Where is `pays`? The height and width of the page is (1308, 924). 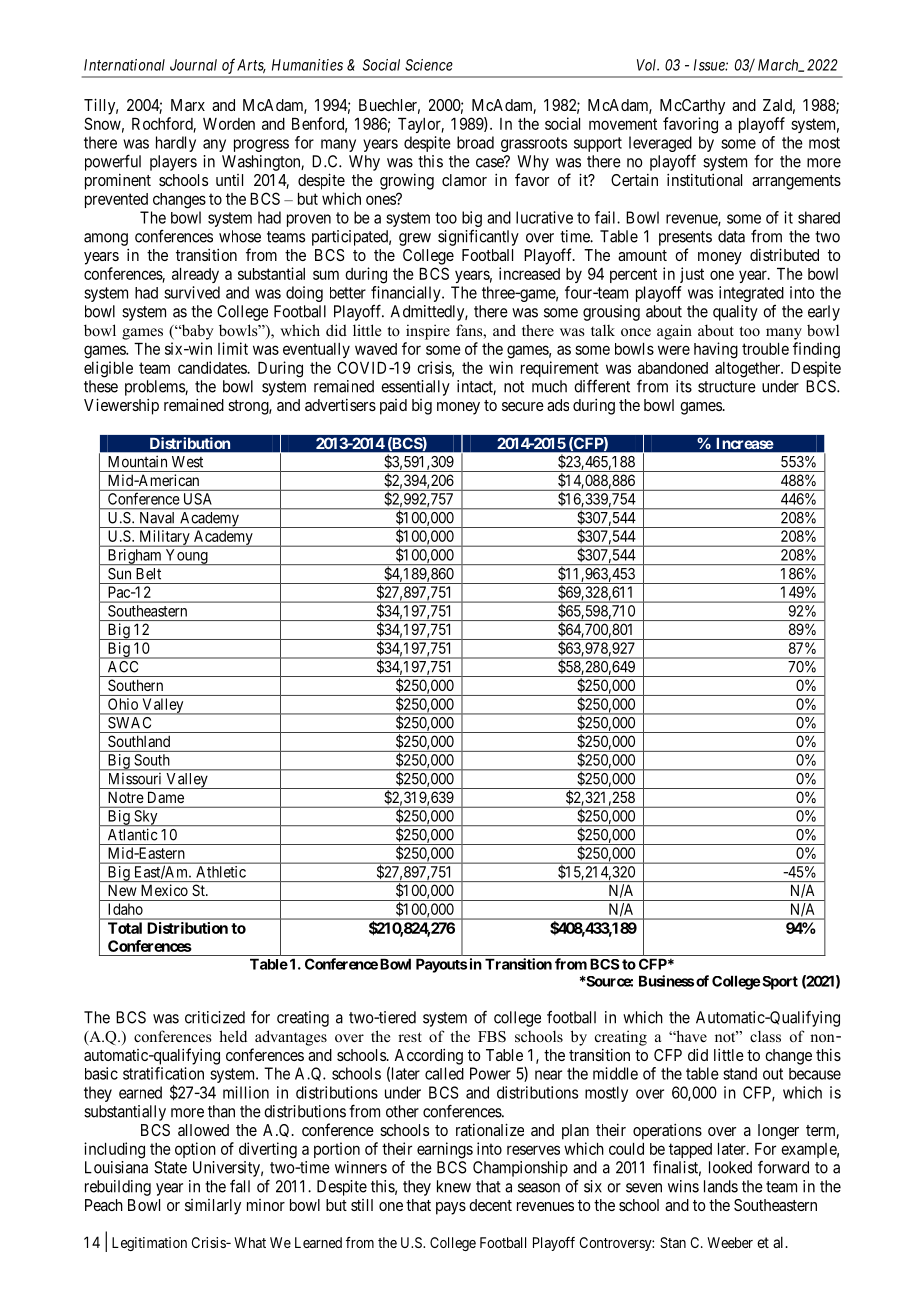 pays is located at coordinates (451, 1208).
